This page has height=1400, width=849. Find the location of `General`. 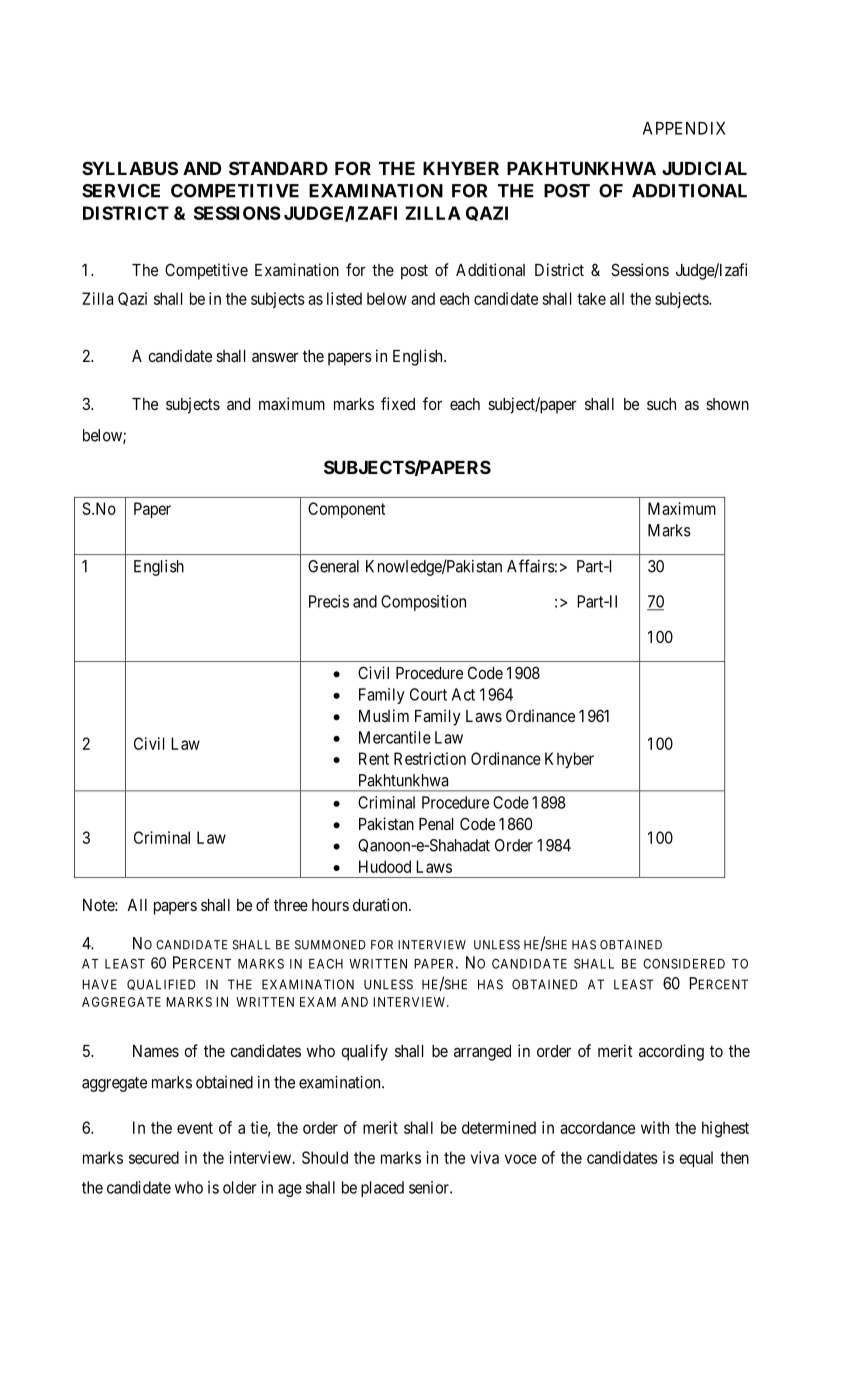

General is located at coordinates (333, 566).
